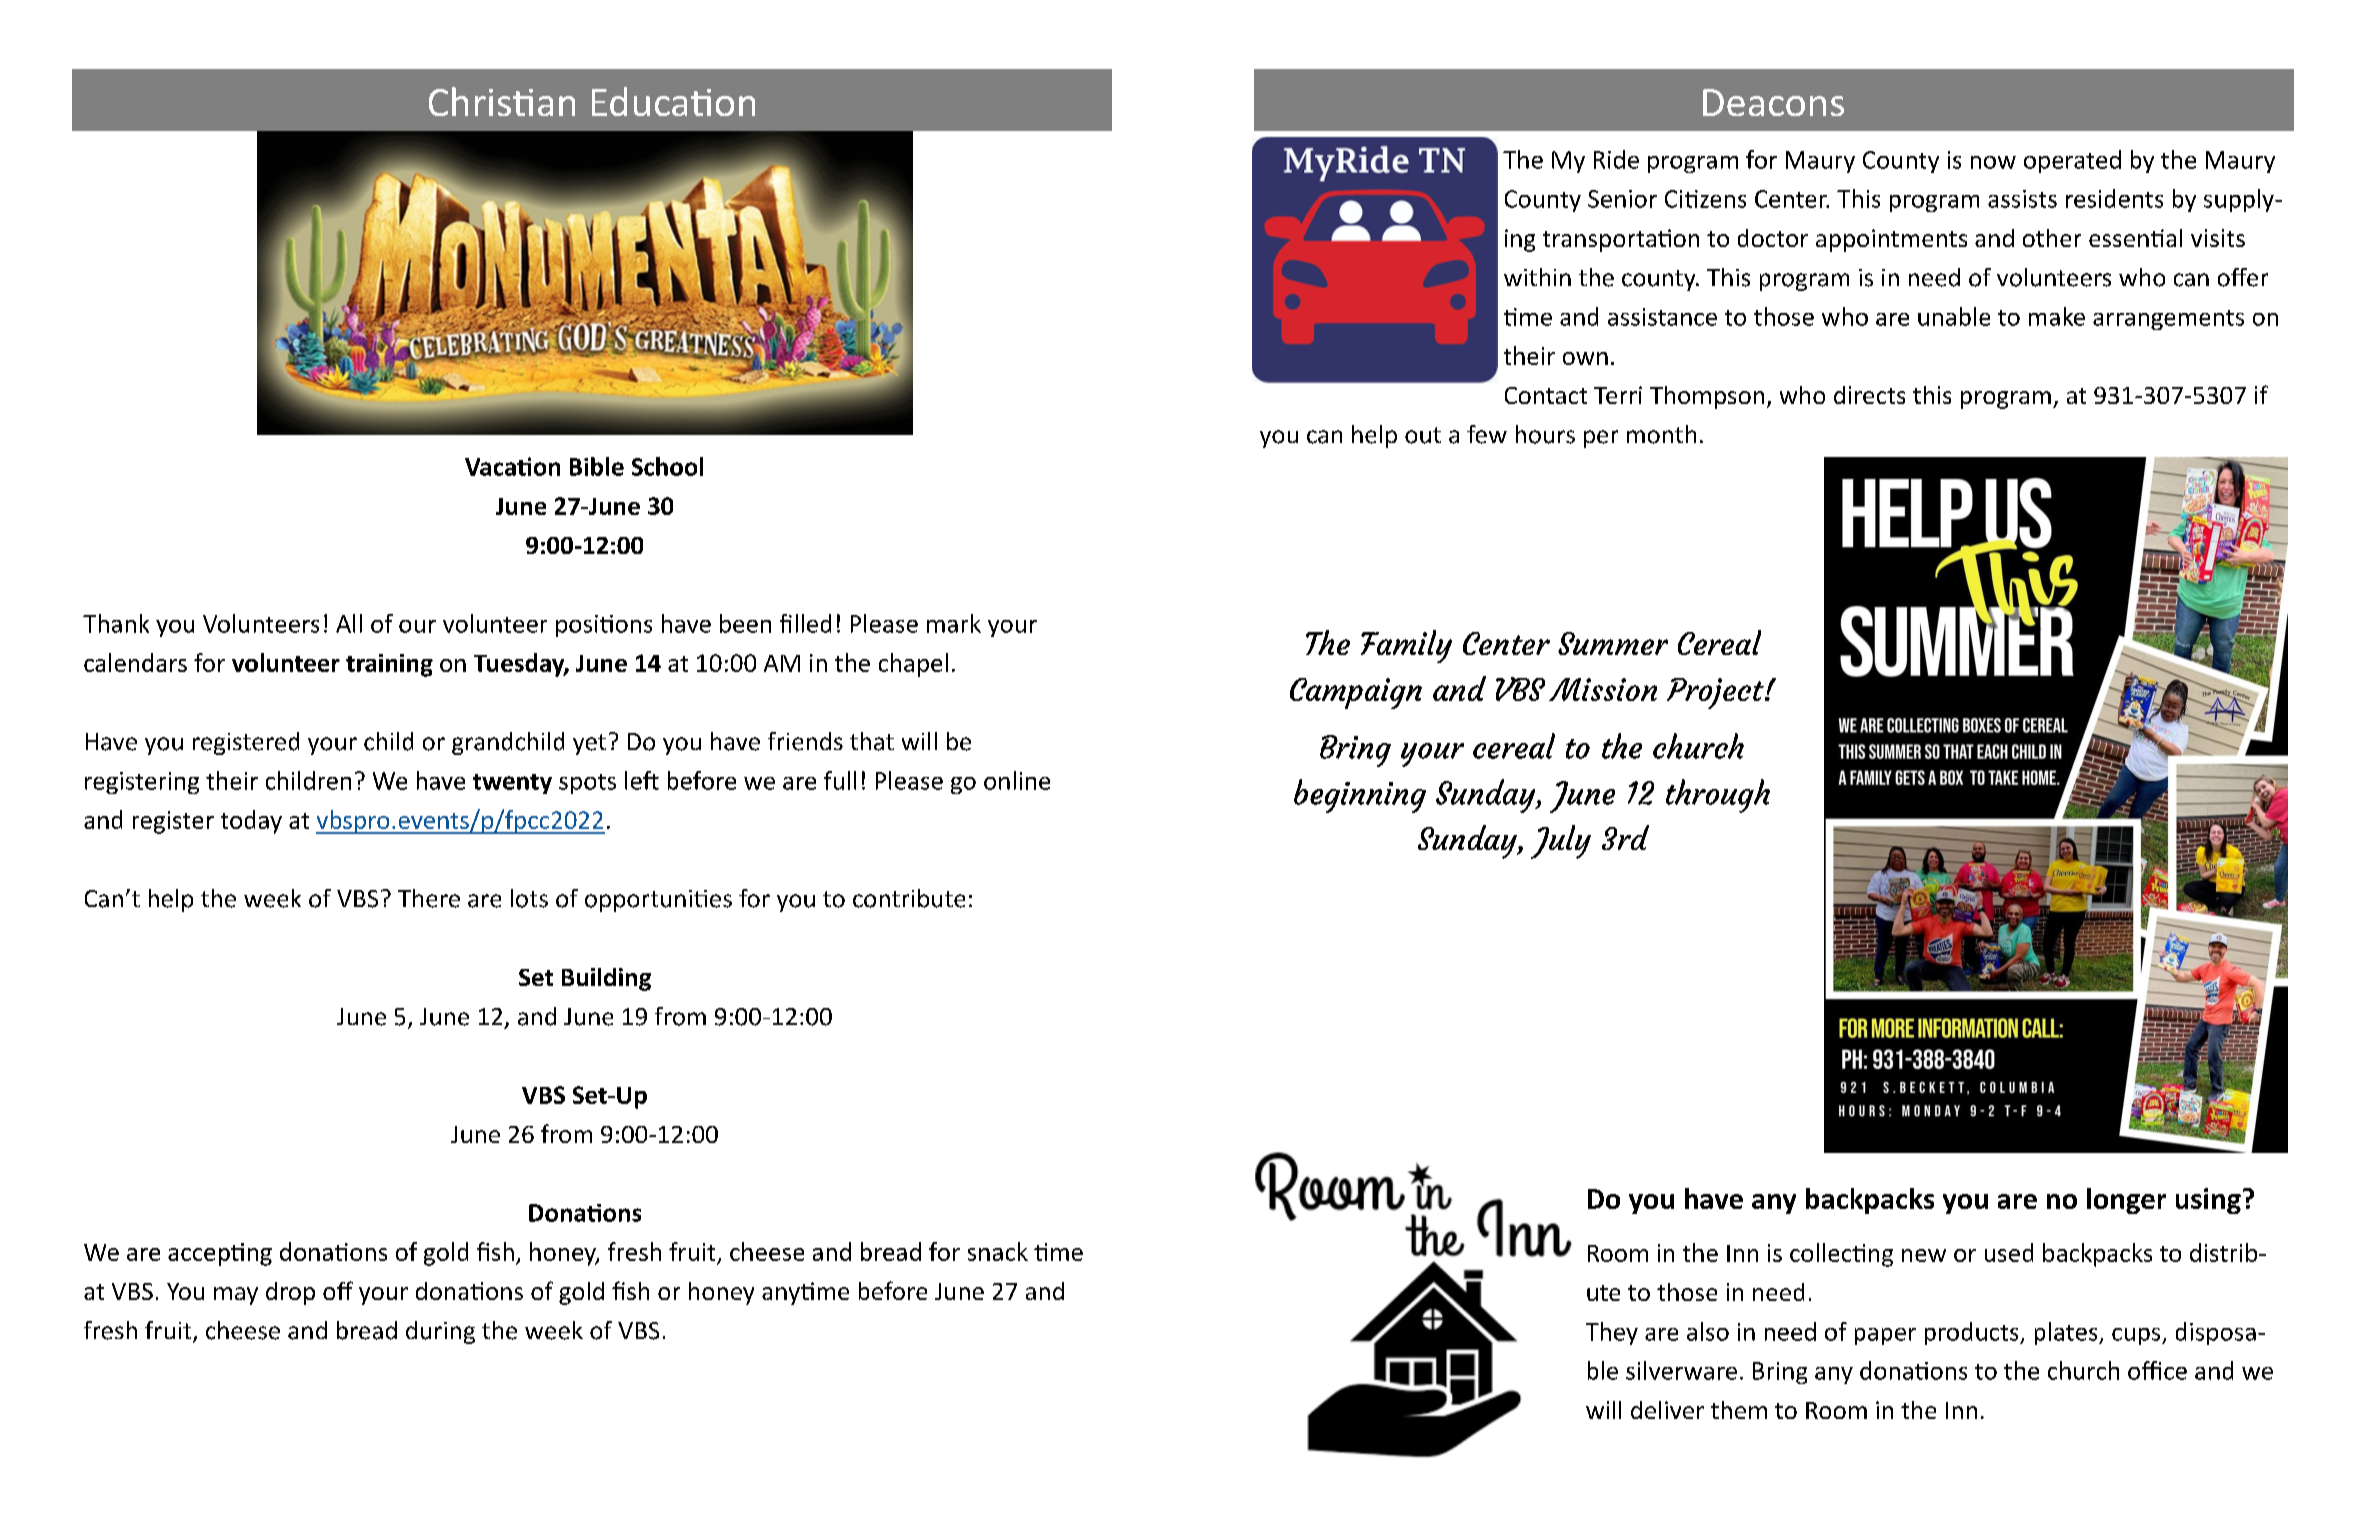 The image size is (2364, 1529). I want to click on during, so click(440, 1332).
